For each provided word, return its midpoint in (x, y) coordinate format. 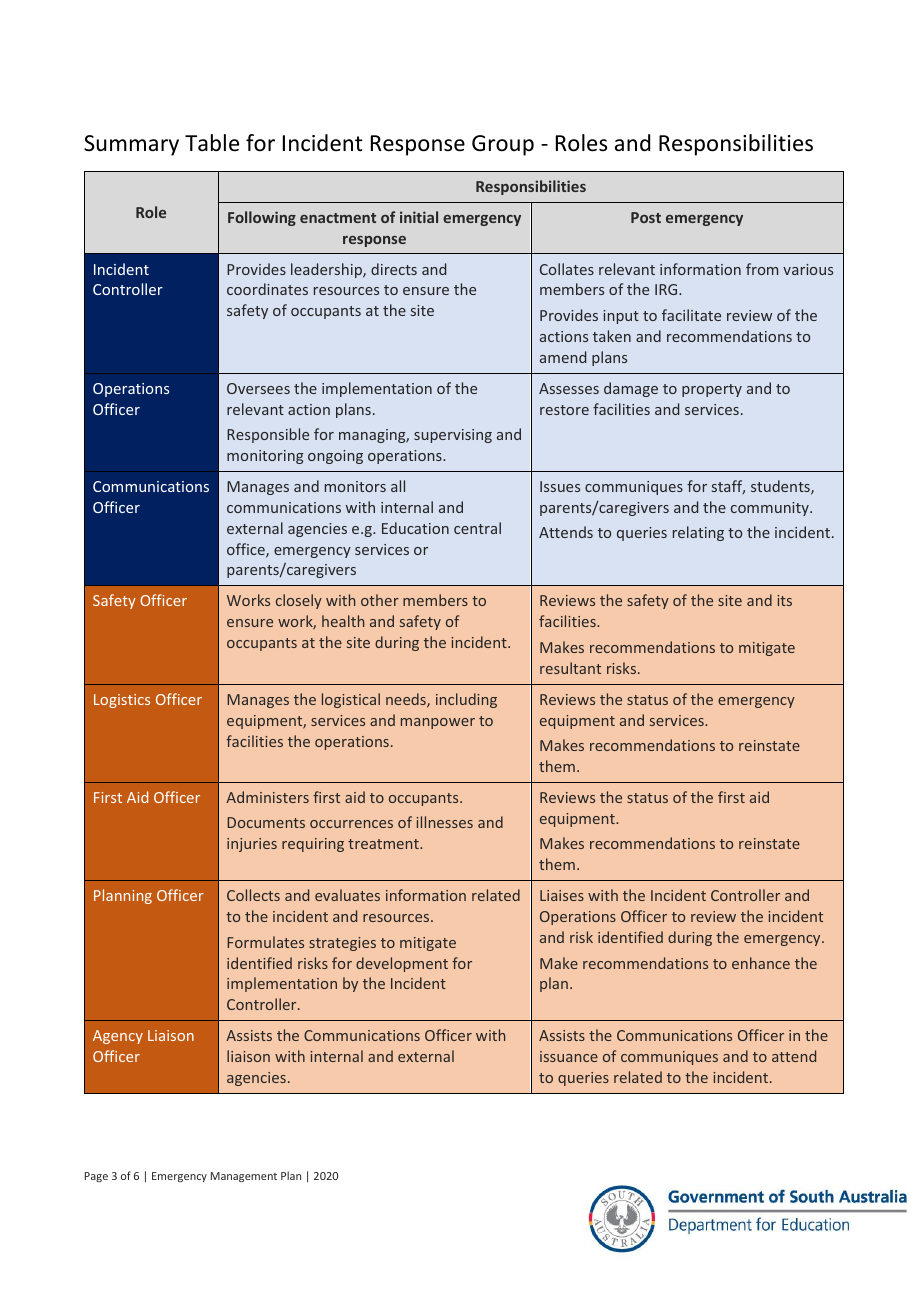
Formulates (265, 942)
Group (503, 145)
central (477, 528)
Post (646, 217)
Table (212, 143)
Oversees (258, 388)
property (712, 390)
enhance (761, 963)
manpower (438, 723)
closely (299, 601)
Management (244, 1177)
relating (698, 533)
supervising (453, 436)
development (402, 964)
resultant (570, 668)
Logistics (122, 701)
